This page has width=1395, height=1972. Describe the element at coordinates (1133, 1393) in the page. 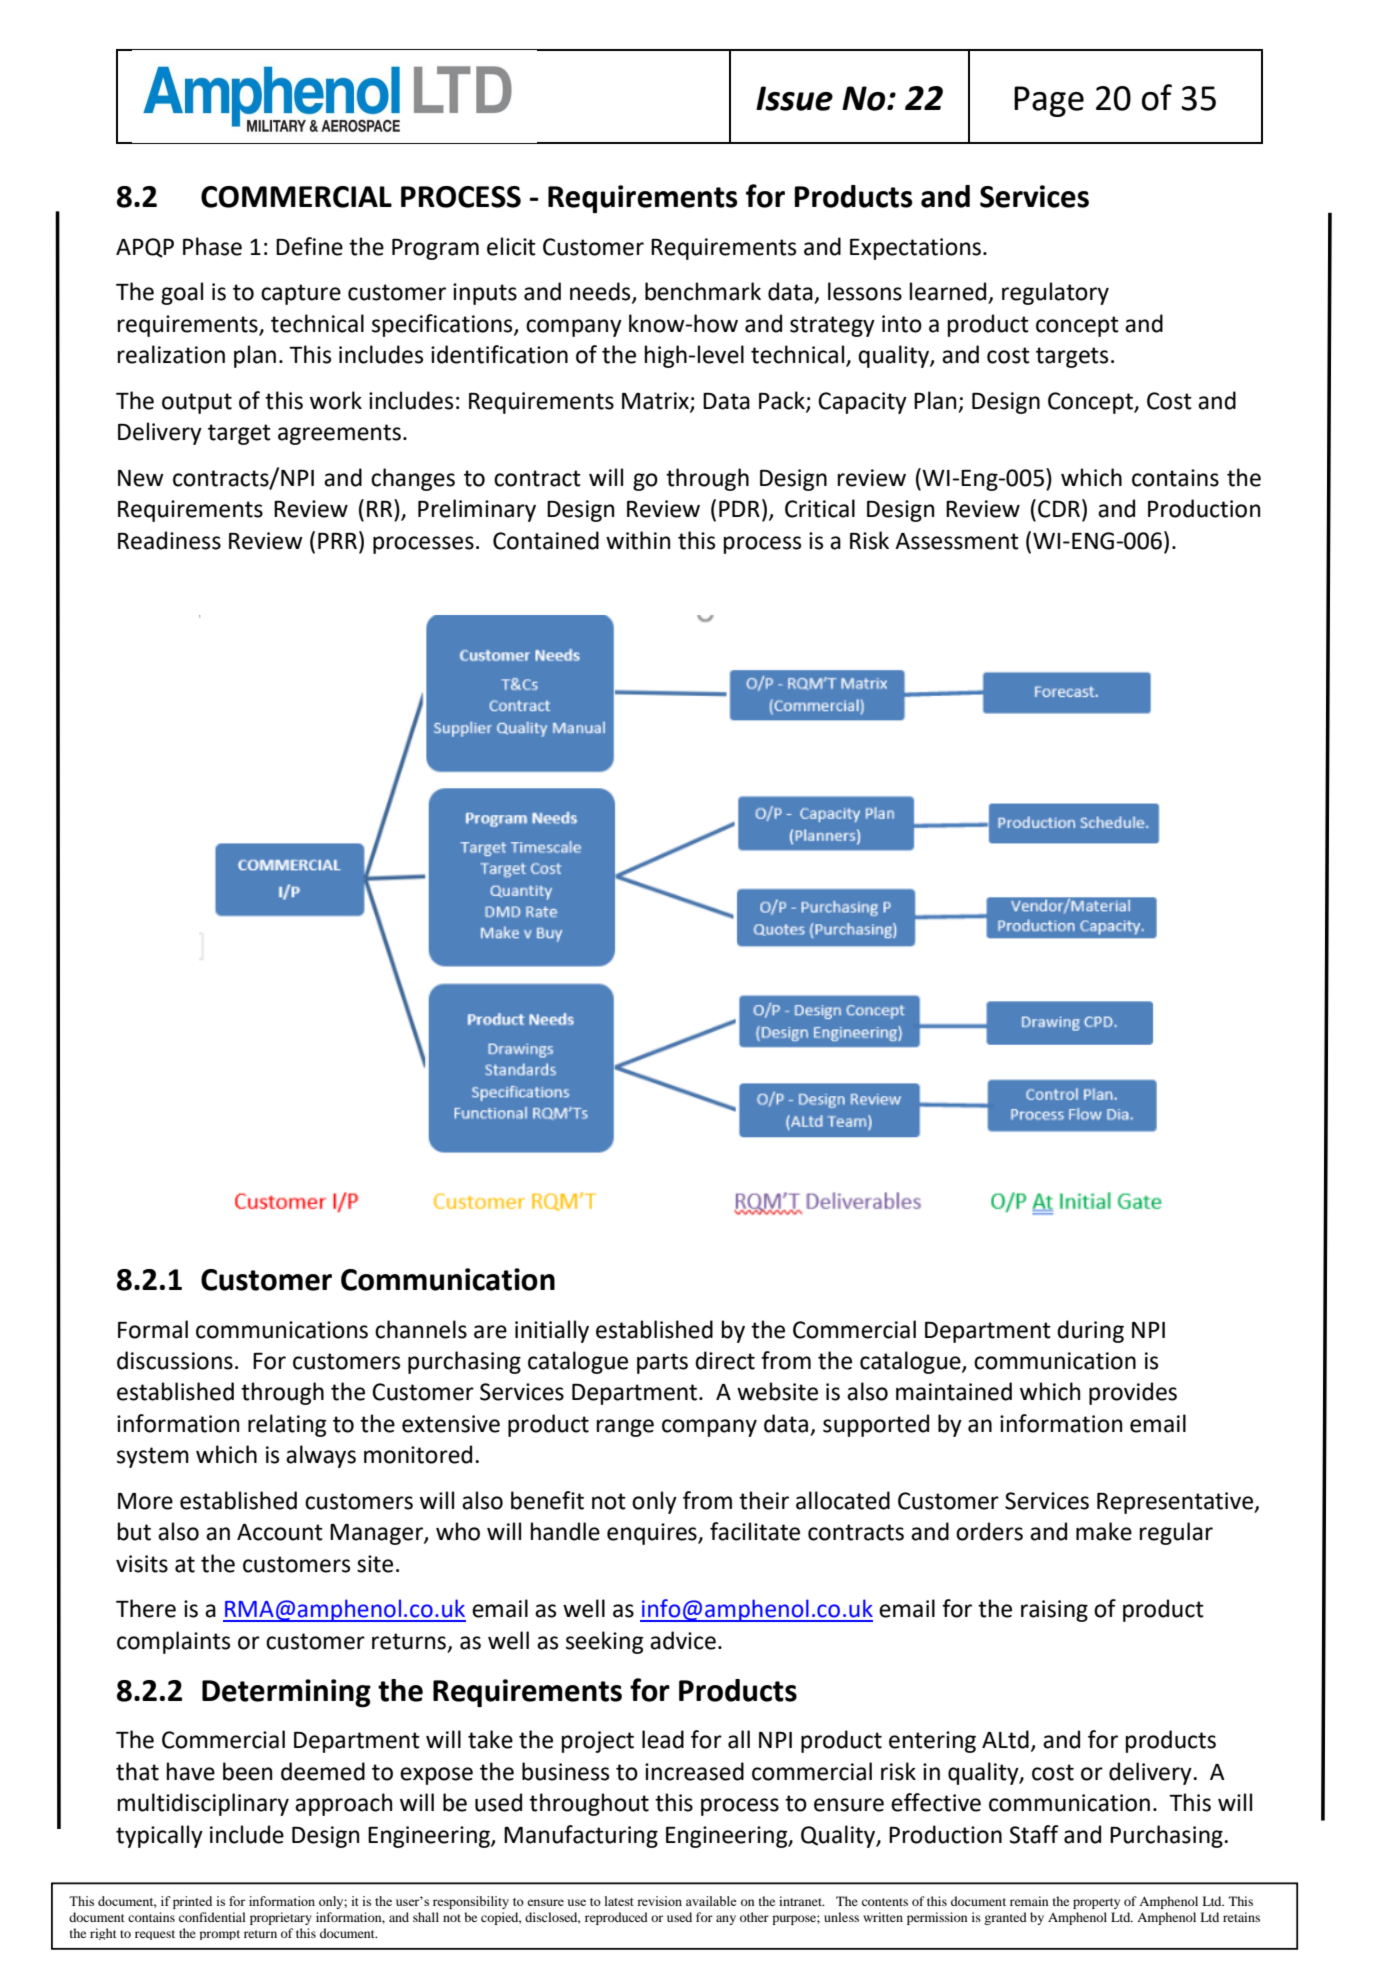

I see `provides` at that location.
